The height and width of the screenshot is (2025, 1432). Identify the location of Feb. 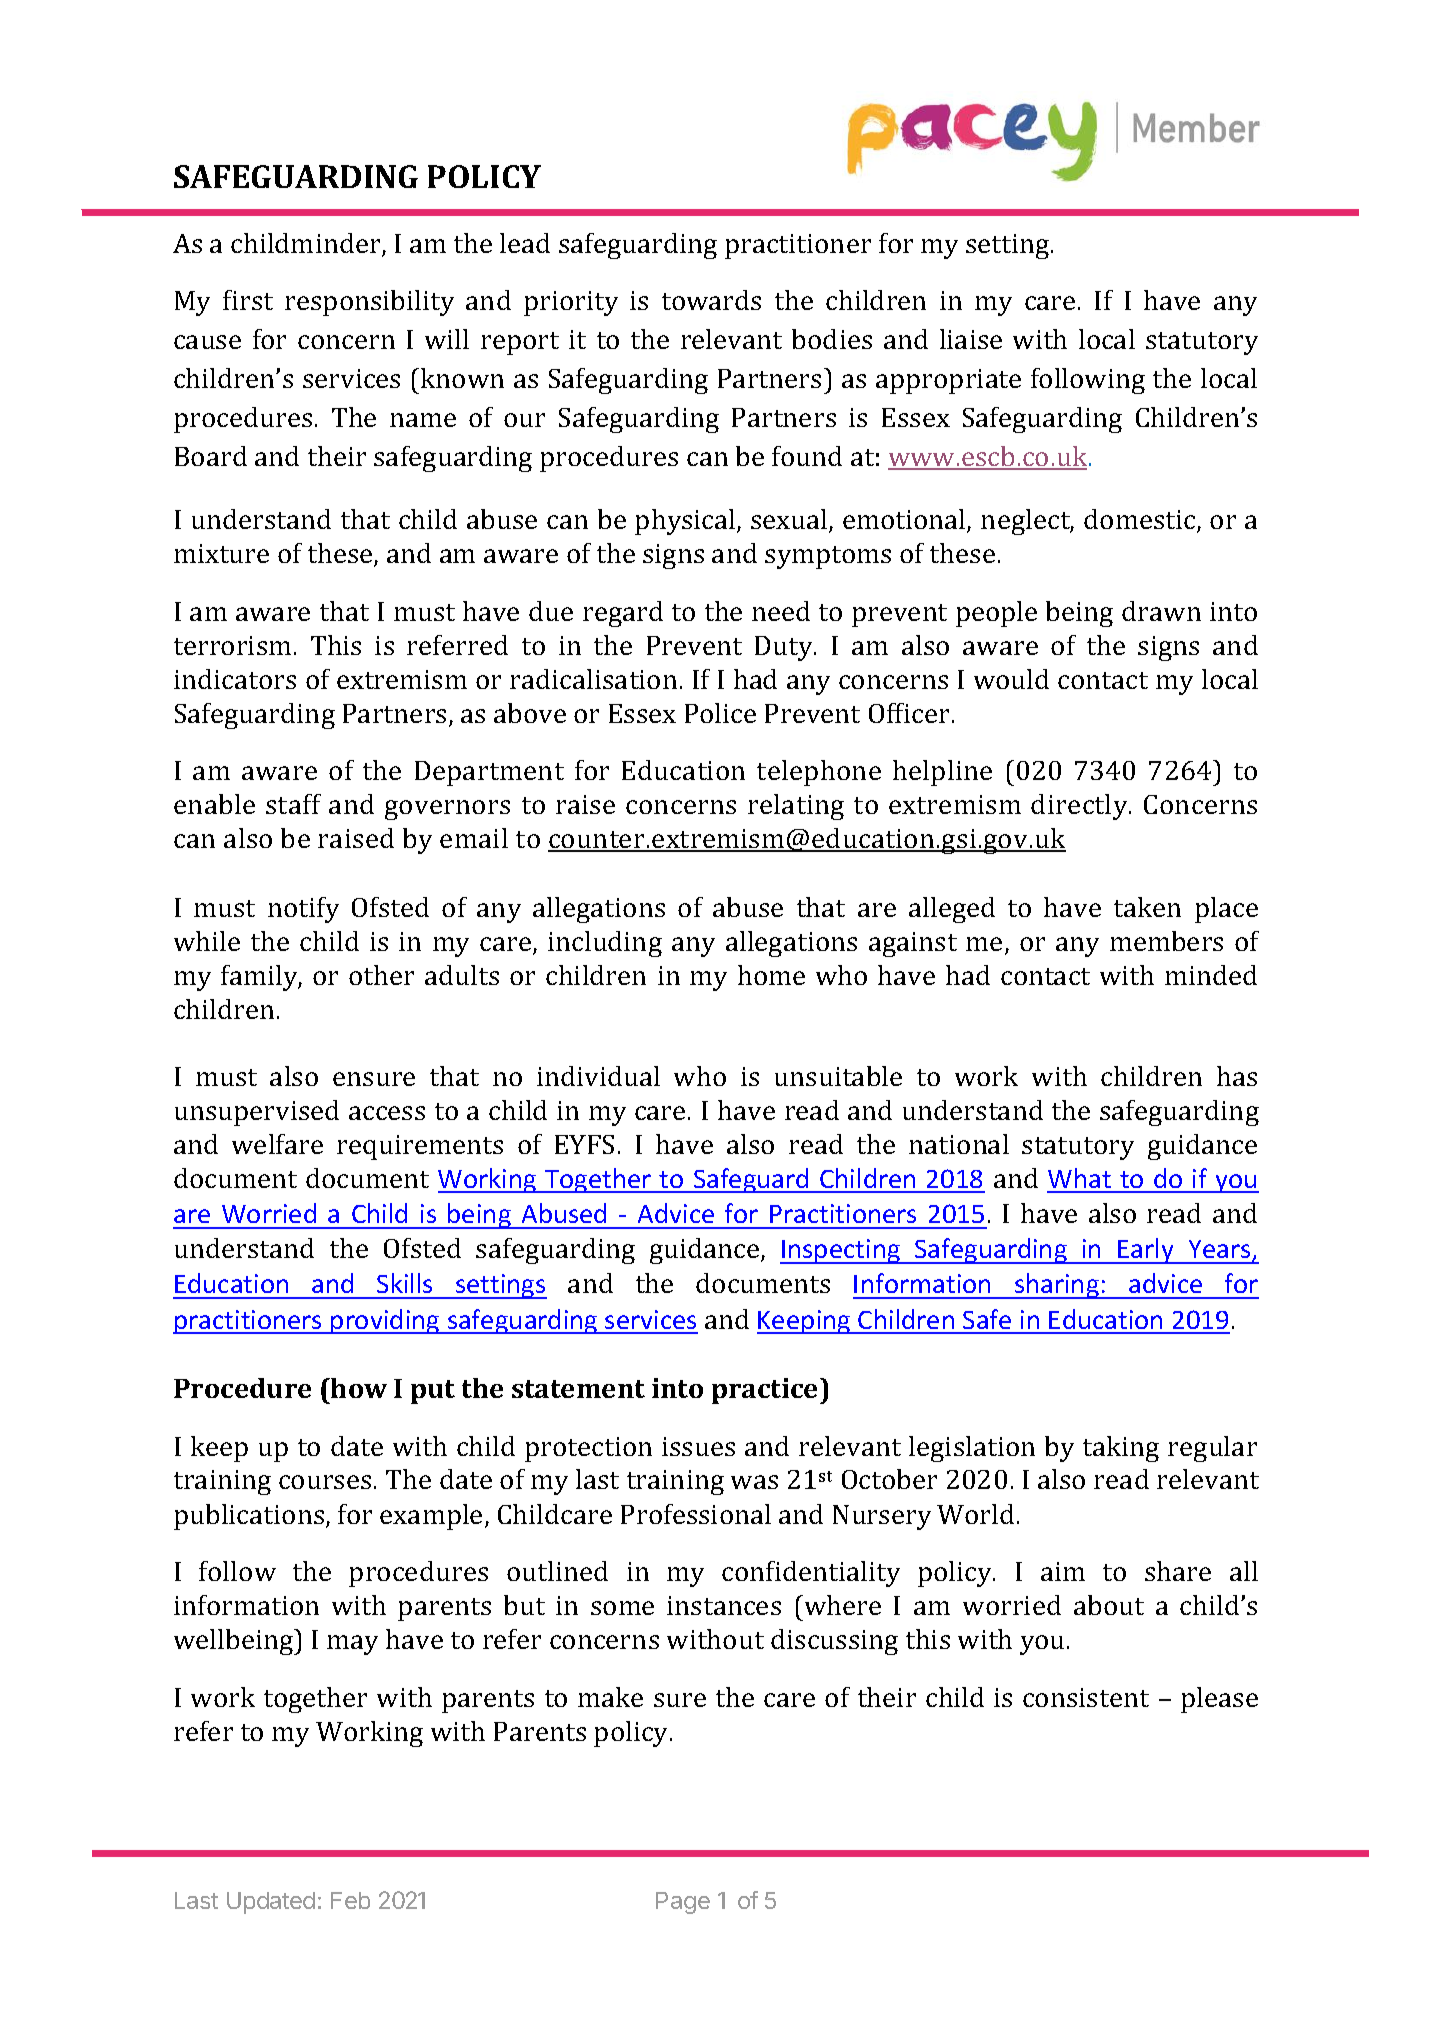
(350, 1900).
